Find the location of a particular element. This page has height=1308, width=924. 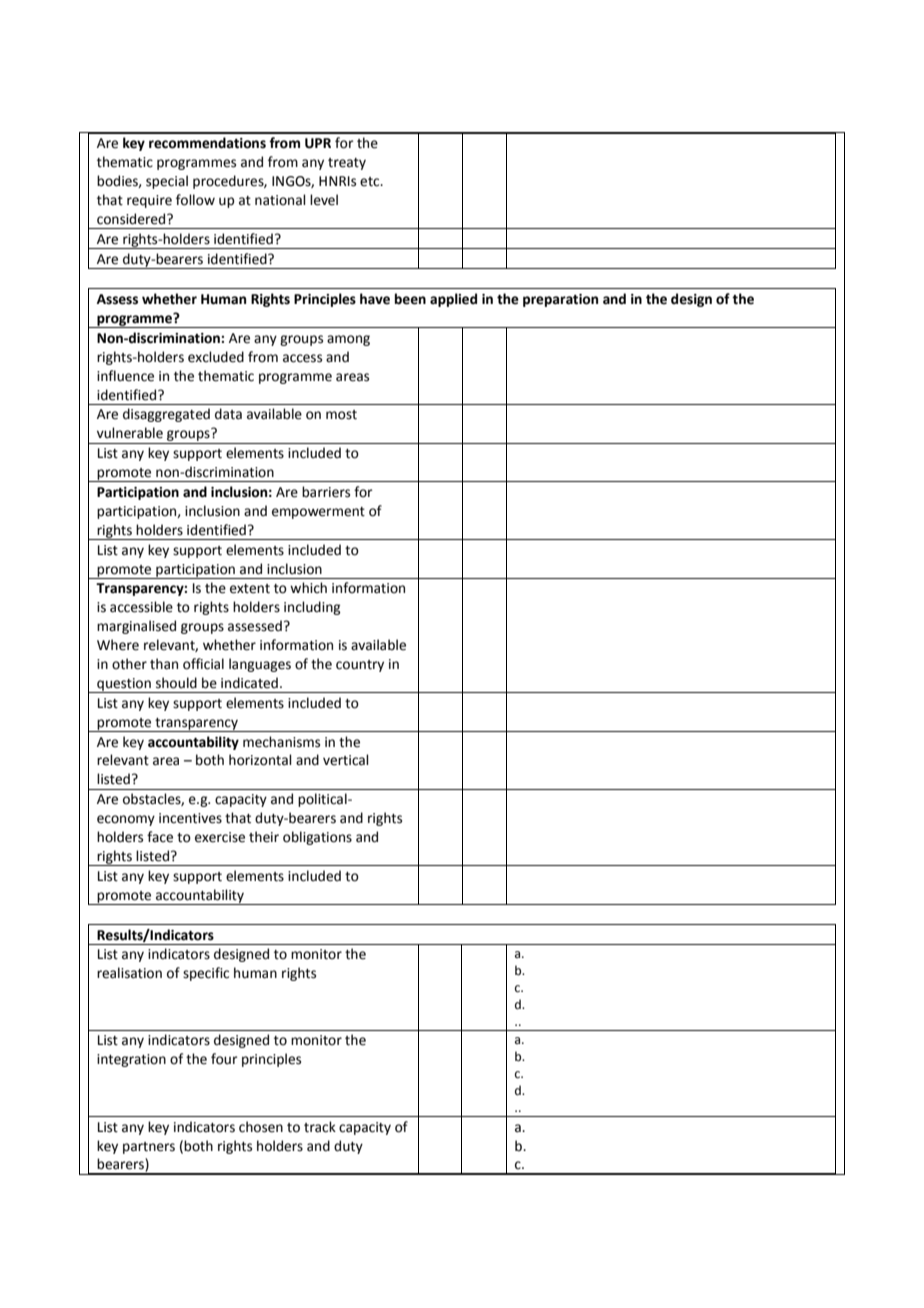

vulnerable is located at coordinates (130, 433).
